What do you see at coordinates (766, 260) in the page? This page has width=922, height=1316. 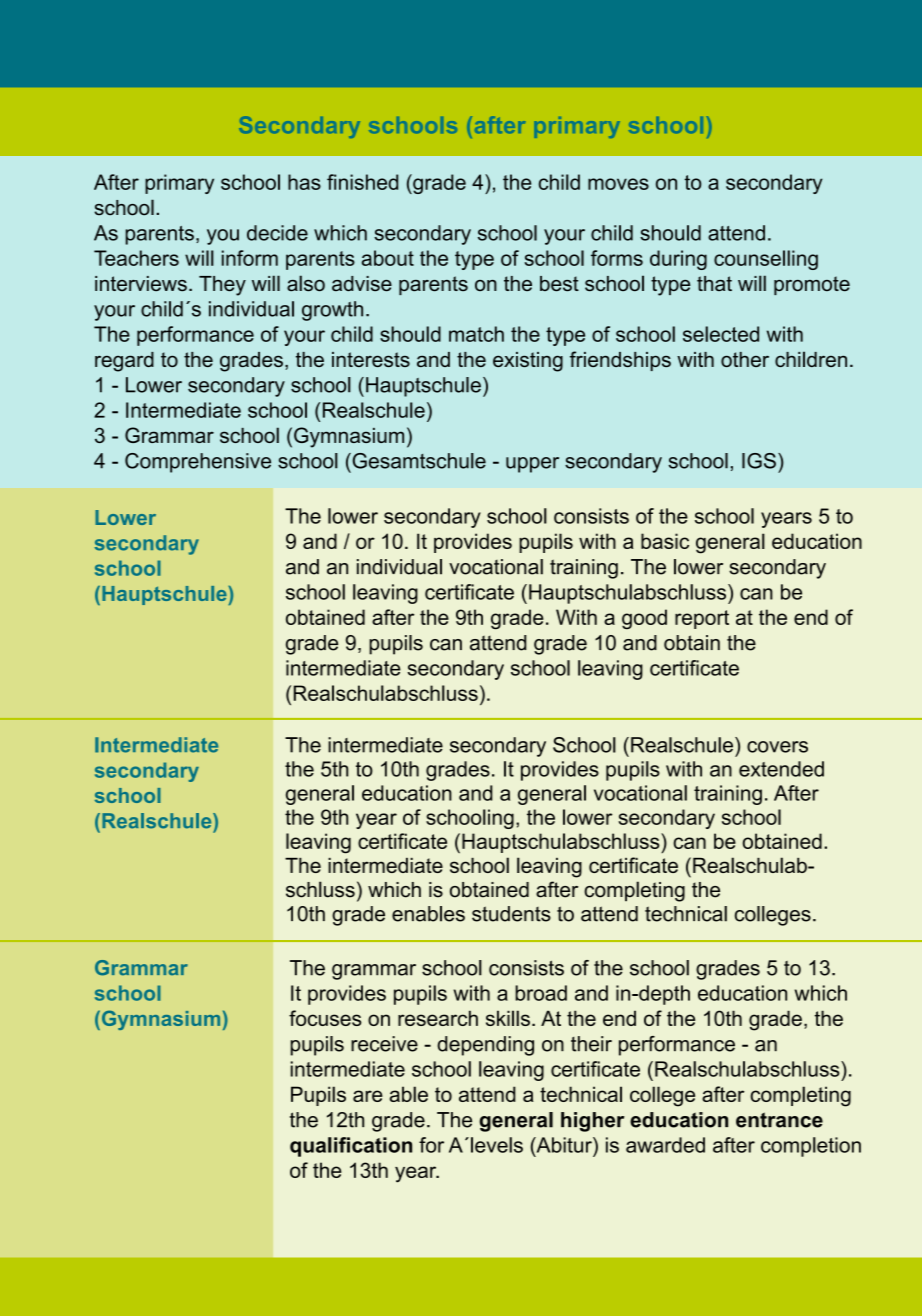 I see `counselling` at bounding box center [766, 260].
